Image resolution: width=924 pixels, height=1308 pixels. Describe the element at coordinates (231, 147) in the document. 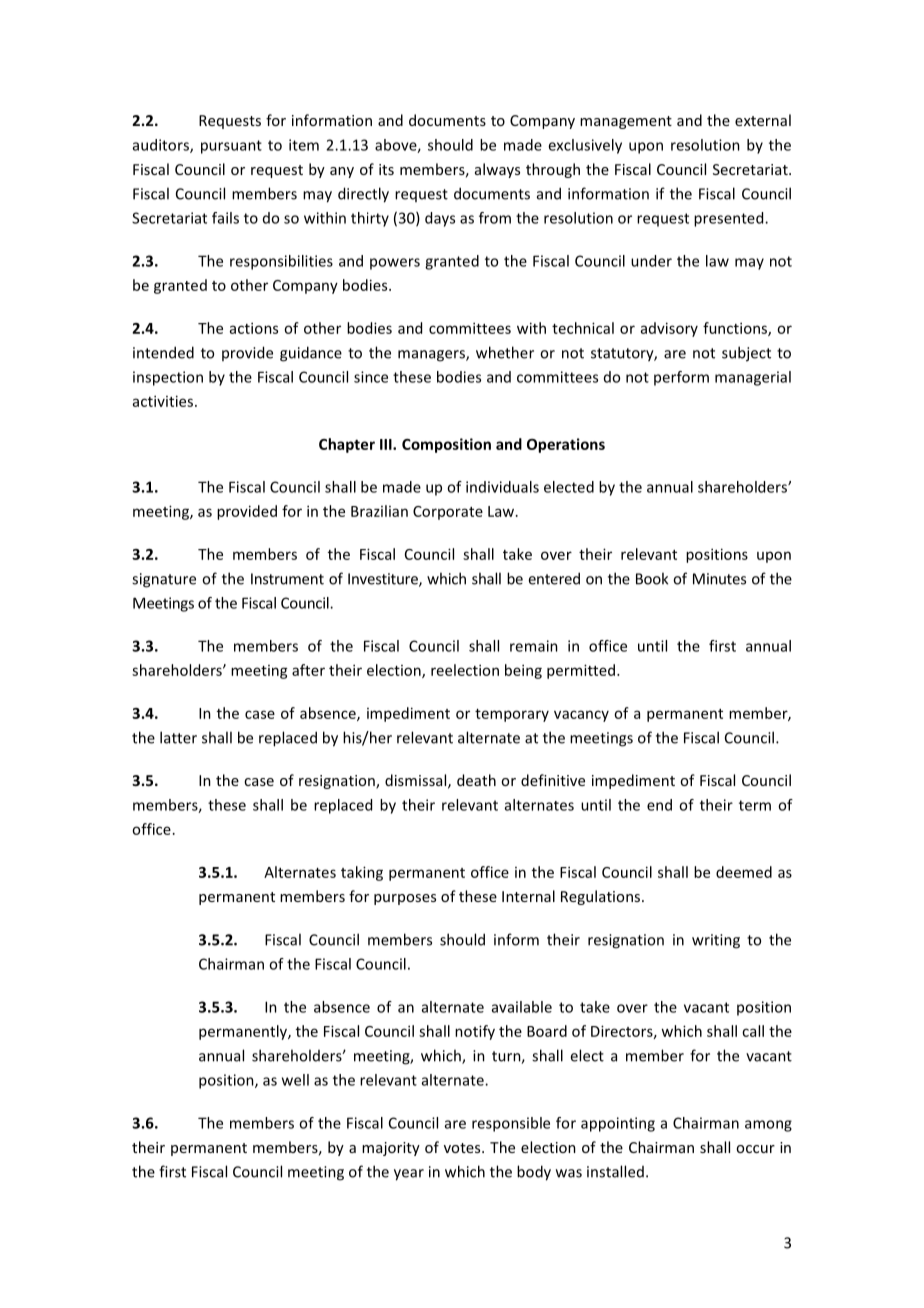

I see `pursuant` at that location.
